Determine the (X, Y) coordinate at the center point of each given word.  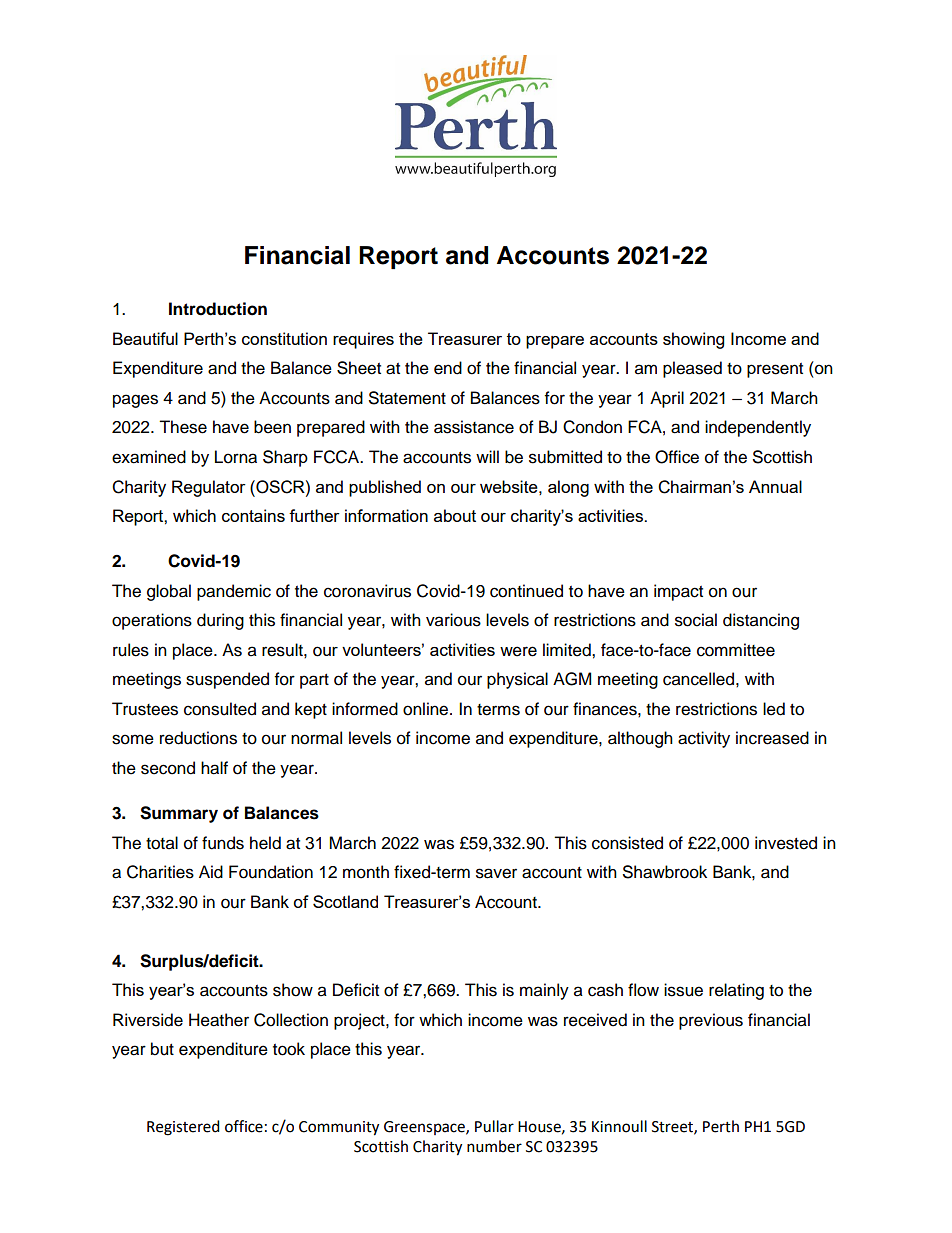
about (455, 515)
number (494, 1146)
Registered (183, 1128)
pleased (692, 369)
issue (683, 990)
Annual (775, 486)
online (427, 709)
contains (253, 515)
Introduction (218, 309)
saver (496, 873)
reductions (198, 738)
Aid (211, 872)
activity (704, 739)
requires (363, 340)
